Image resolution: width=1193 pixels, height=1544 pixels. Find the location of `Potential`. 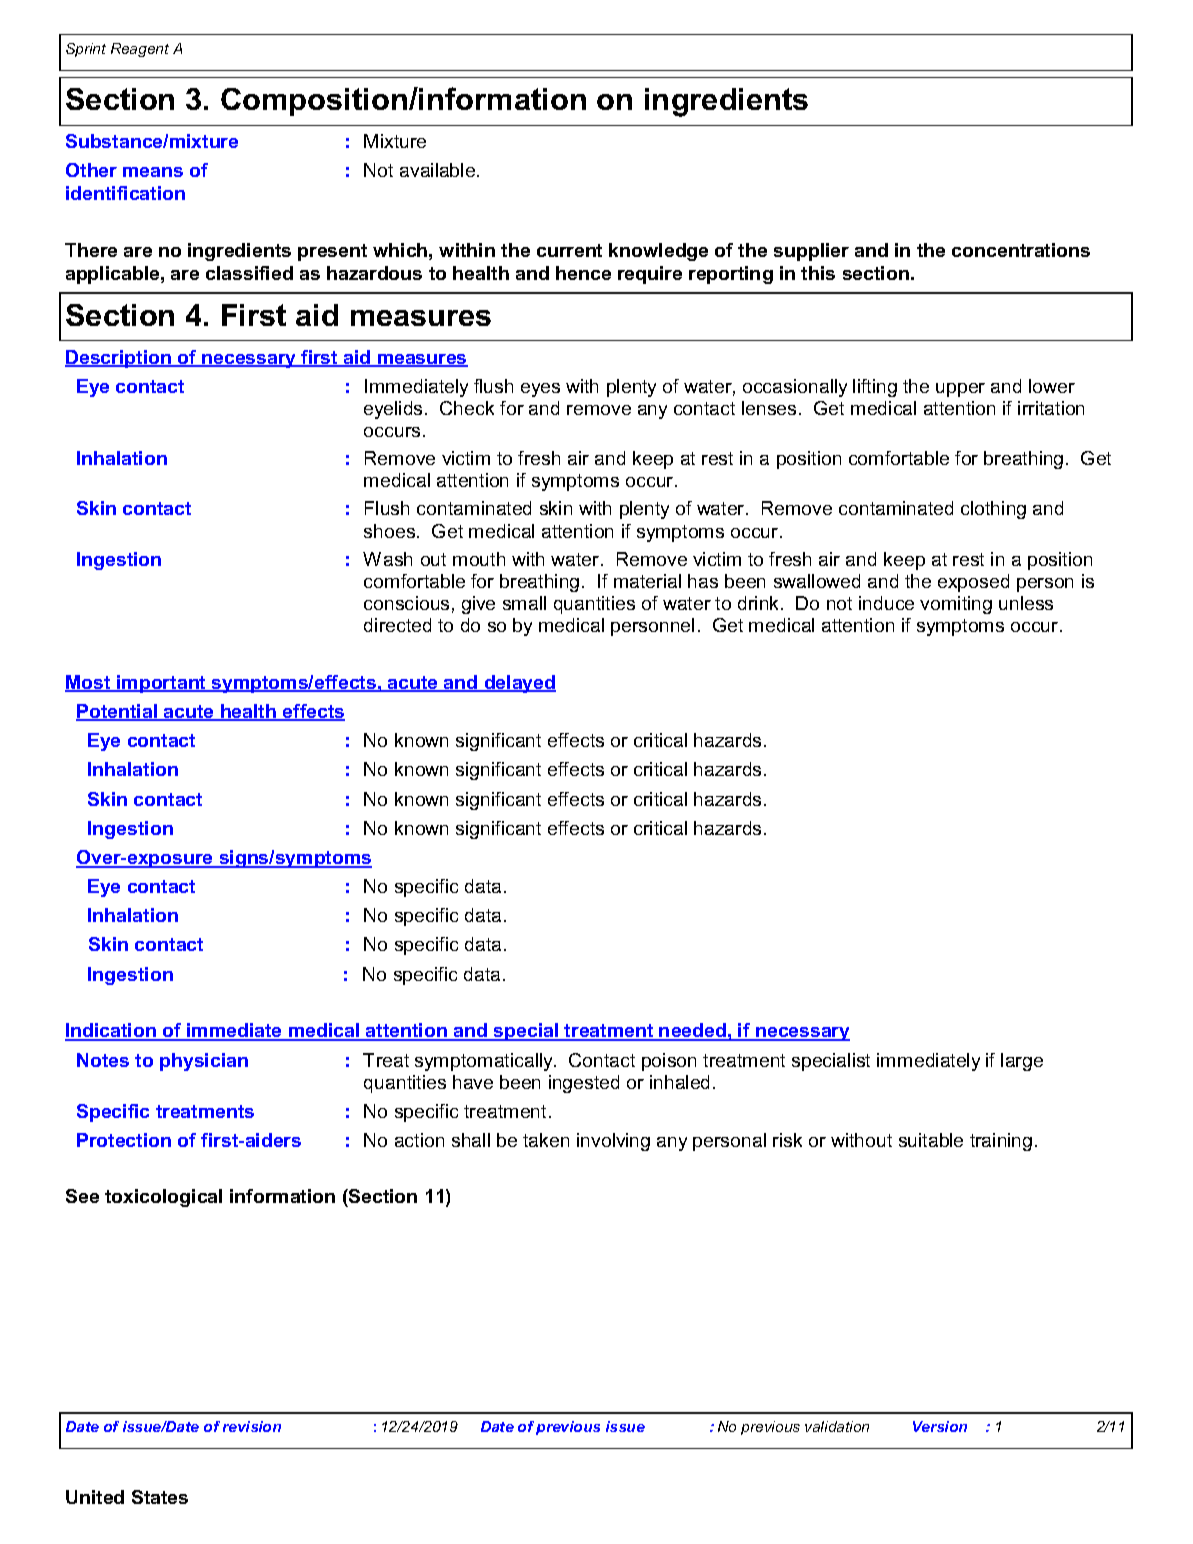

Potential is located at coordinates (118, 712).
